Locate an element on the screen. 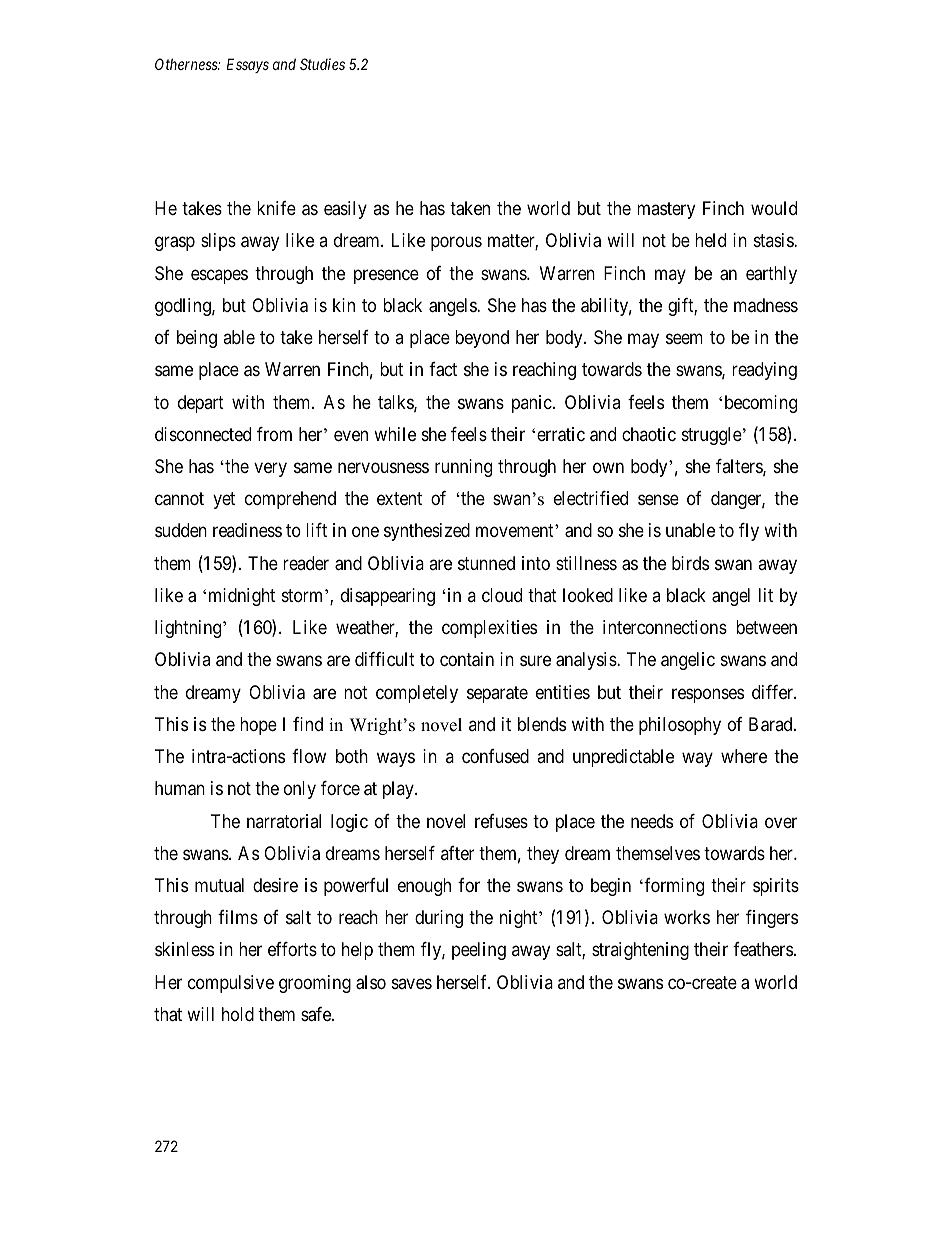  peeling is located at coordinates (479, 951).
